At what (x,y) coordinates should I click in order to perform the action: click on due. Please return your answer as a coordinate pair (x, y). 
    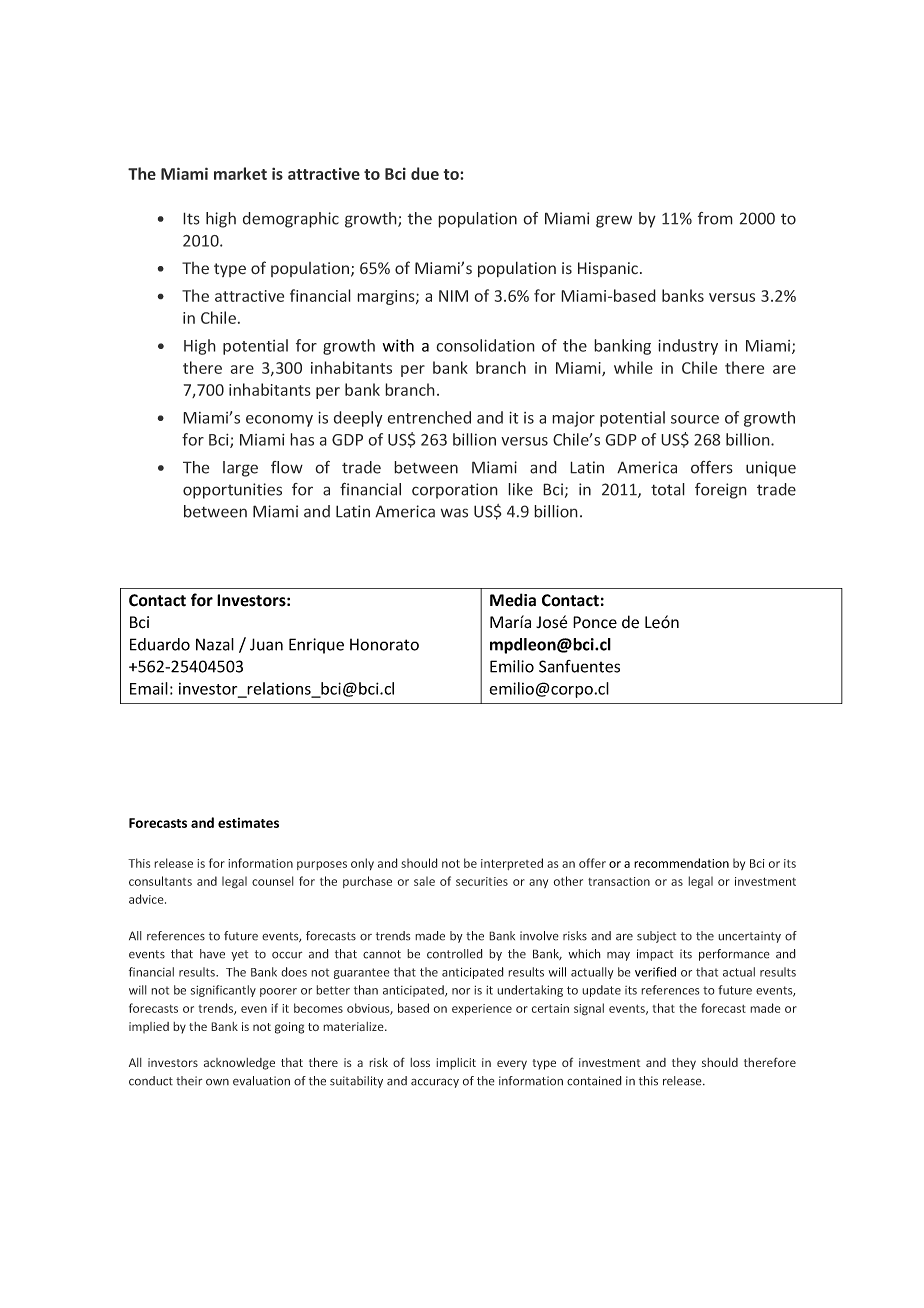
    Looking at the image, I should click on (425, 173).
